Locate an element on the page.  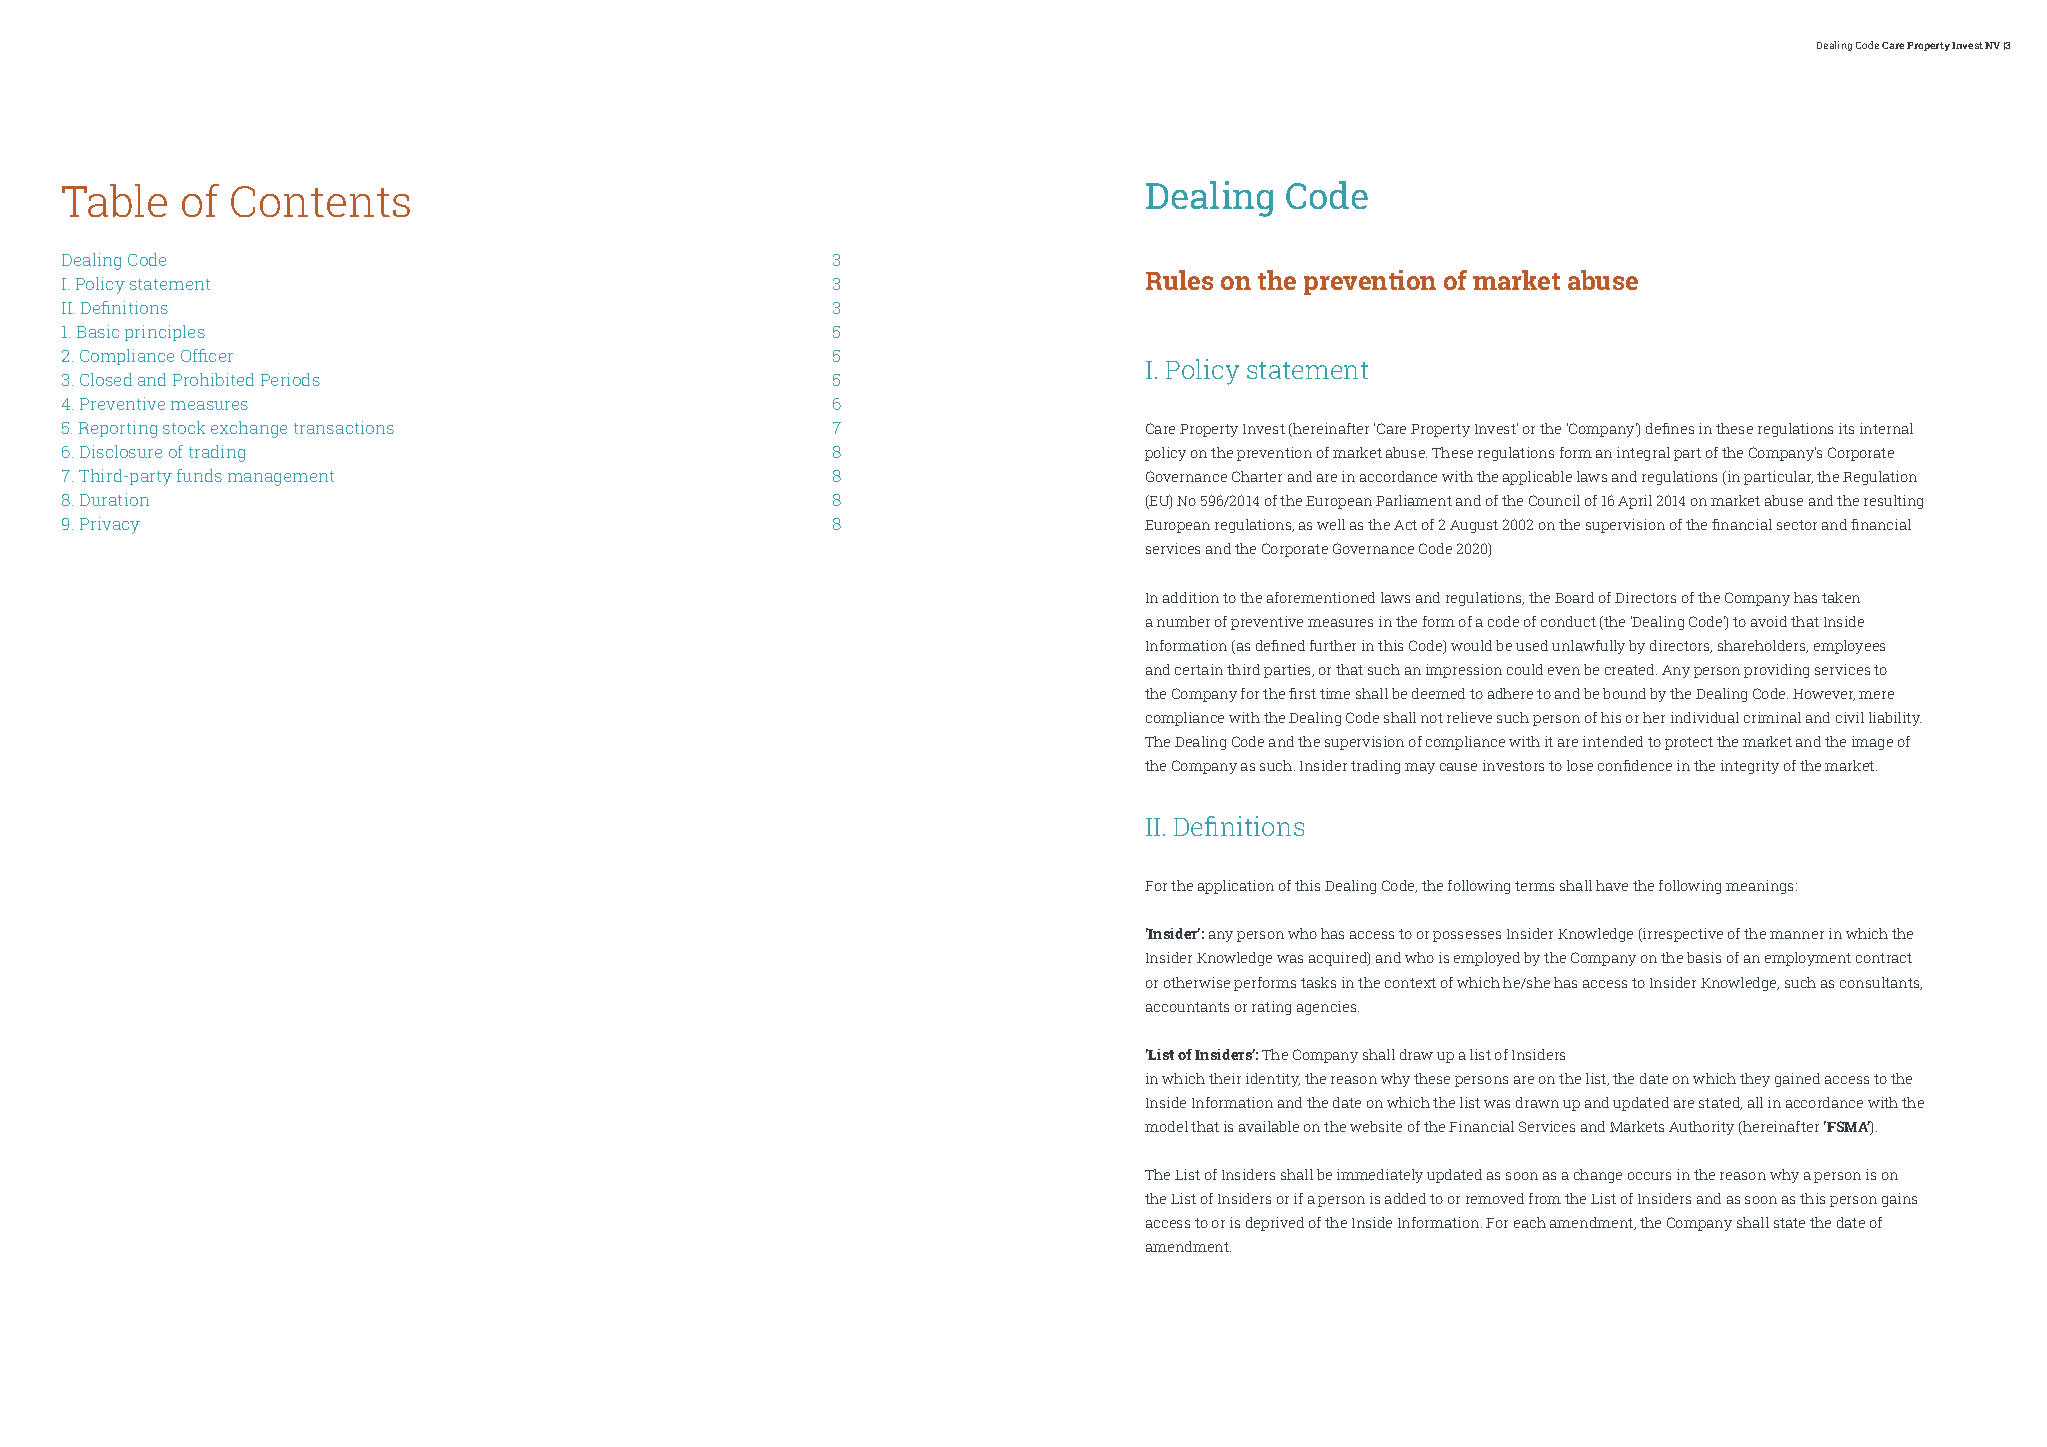
certain is located at coordinates (1199, 669).
